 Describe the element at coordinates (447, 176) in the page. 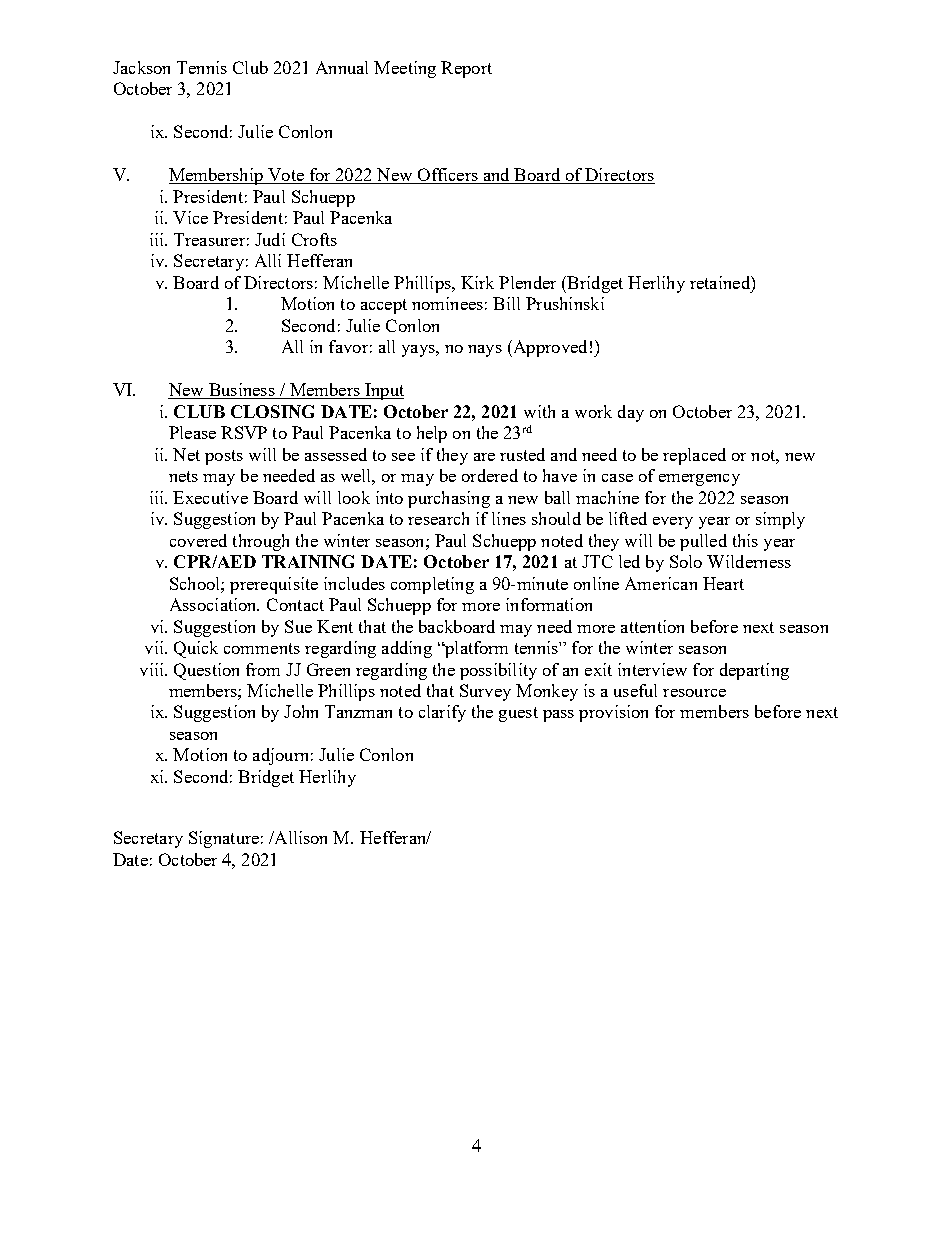

I see `Officers` at that location.
